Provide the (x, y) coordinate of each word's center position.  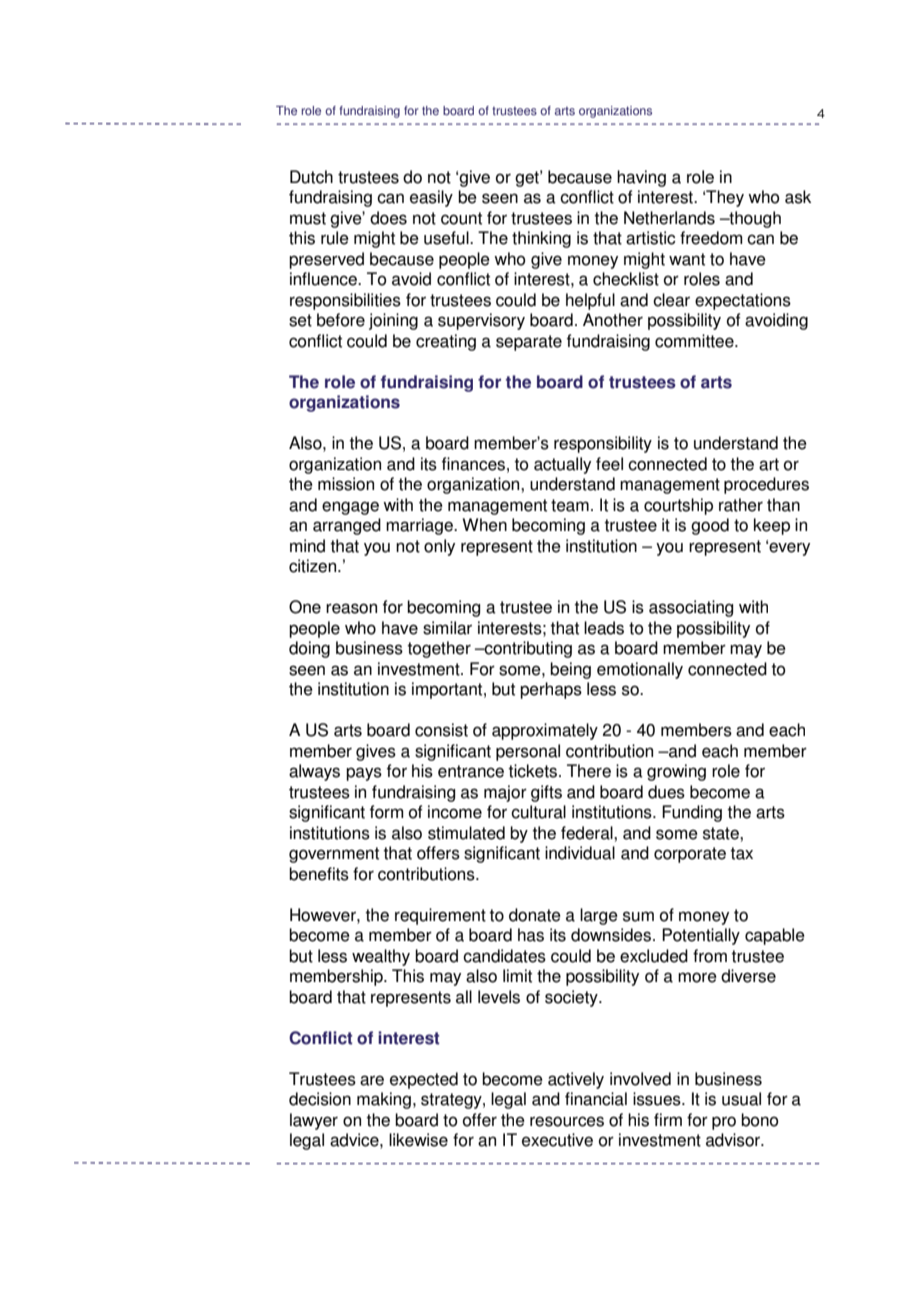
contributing (527, 649)
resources (567, 1121)
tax (741, 853)
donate (535, 915)
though (754, 219)
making (384, 1100)
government (334, 855)
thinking (541, 239)
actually (562, 465)
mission (346, 484)
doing (309, 649)
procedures (766, 485)
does (388, 218)
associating (691, 608)
